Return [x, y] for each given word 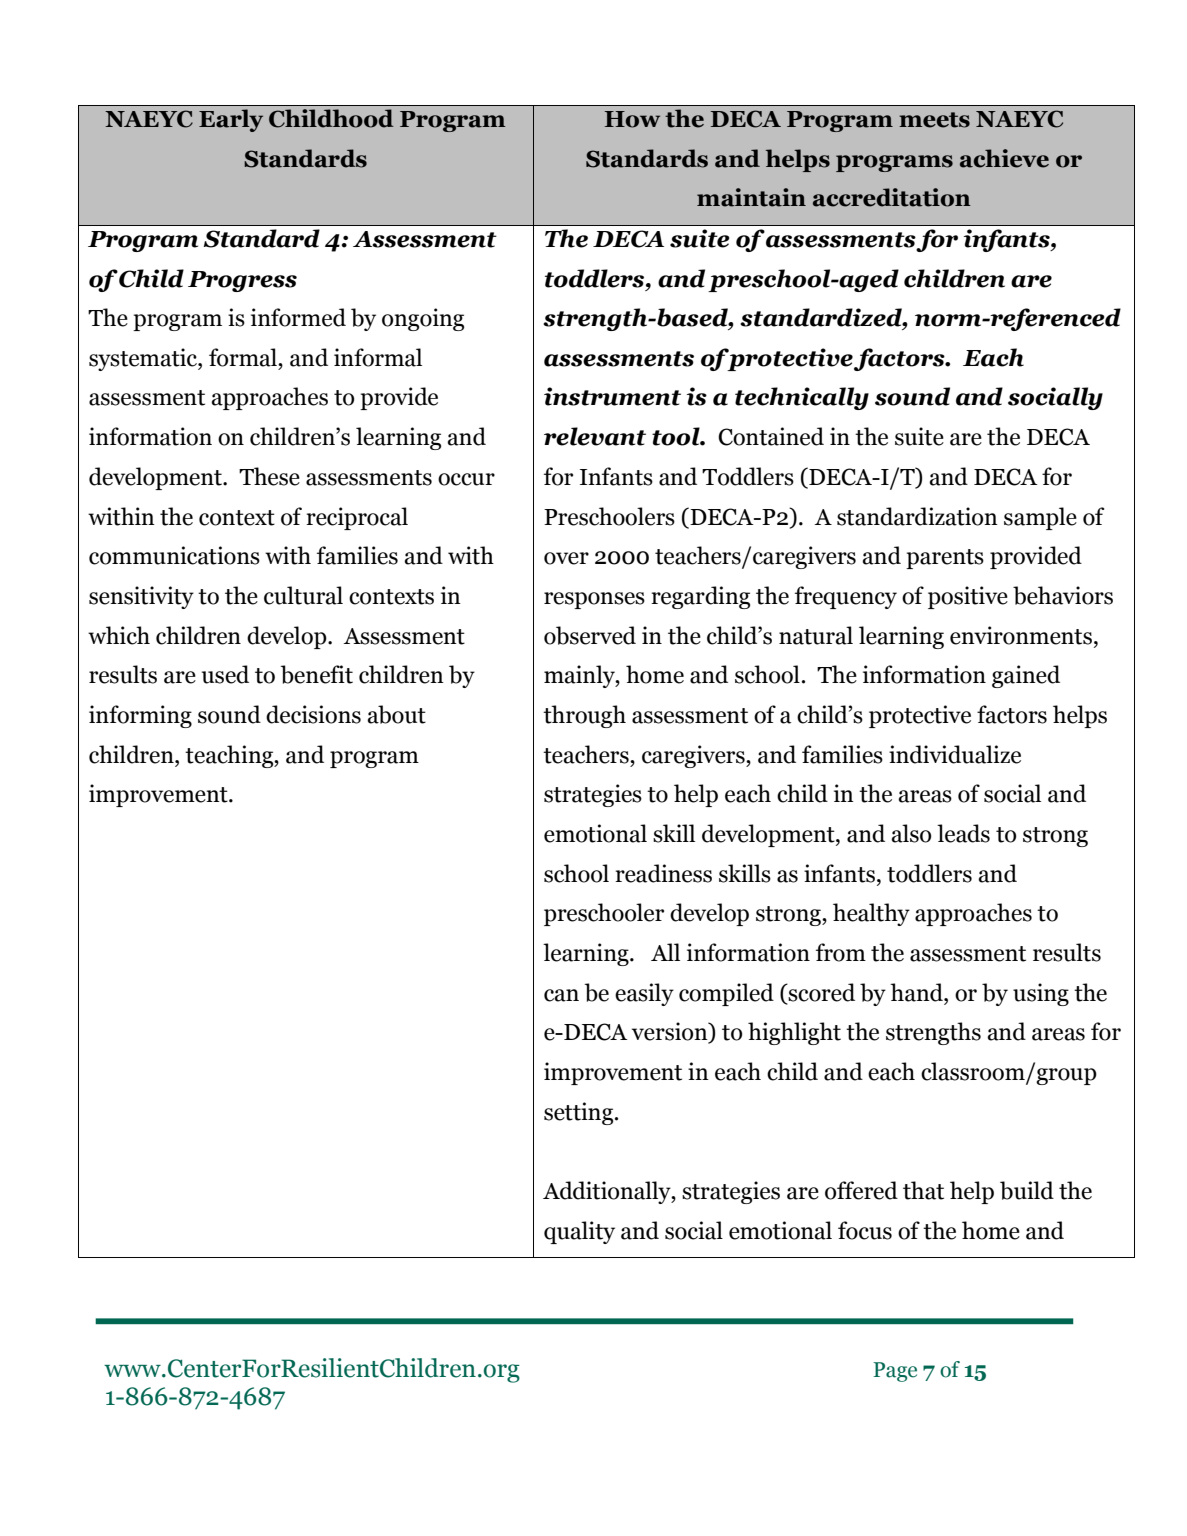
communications [174, 555]
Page [895, 1372]
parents [945, 559]
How [632, 119]
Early [231, 120]
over [566, 558]
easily [644, 994]
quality [579, 1232]
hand [918, 992]
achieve [1004, 158]
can [561, 995]
